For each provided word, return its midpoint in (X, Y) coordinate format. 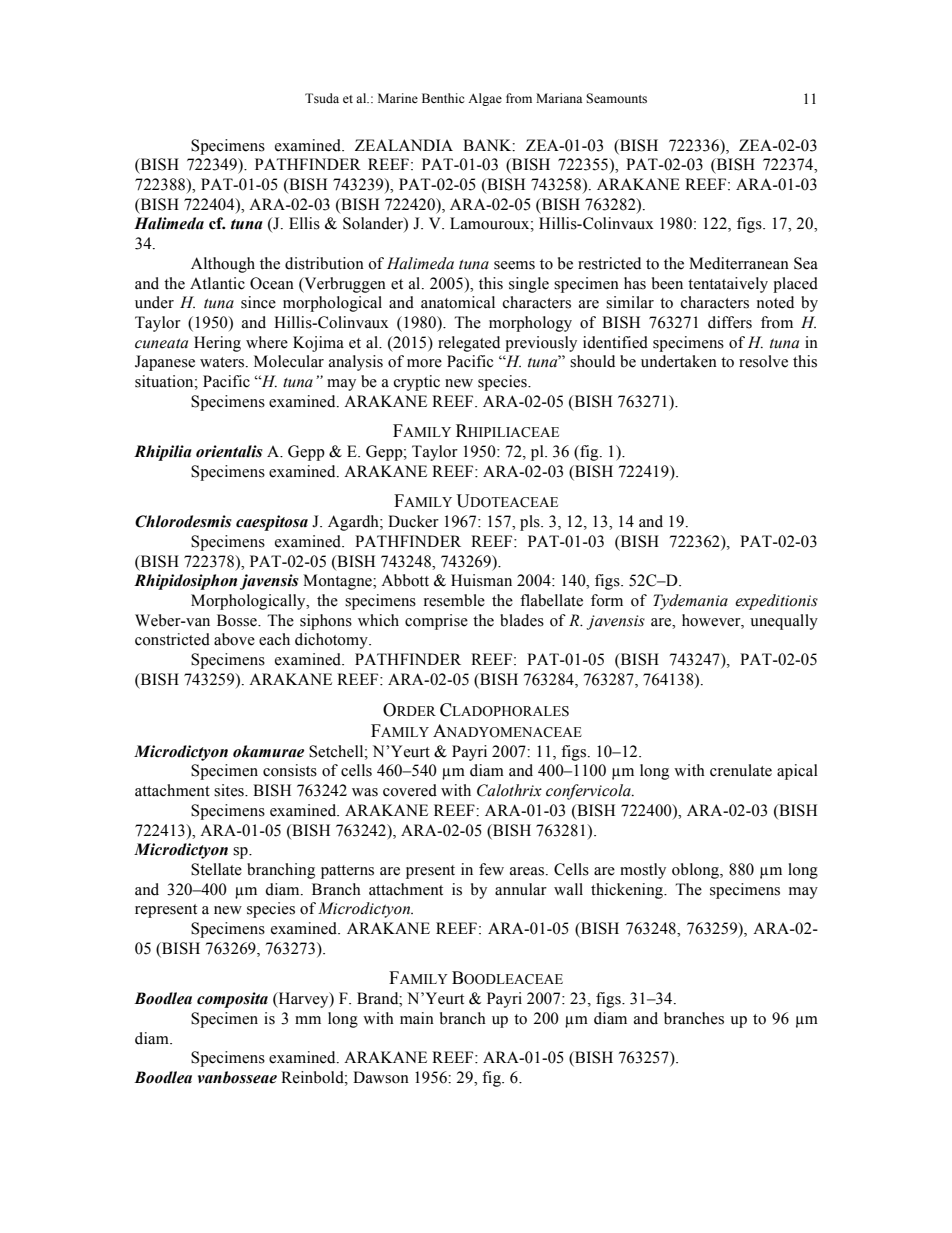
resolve (763, 361)
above (234, 639)
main (417, 1018)
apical (797, 772)
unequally (784, 622)
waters (223, 362)
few (491, 869)
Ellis (304, 223)
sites (230, 790)
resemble (454, 600)
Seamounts (616, 98)
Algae (485, 99)
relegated (469, 344)
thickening (628, 891)
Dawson (381, 1077)
